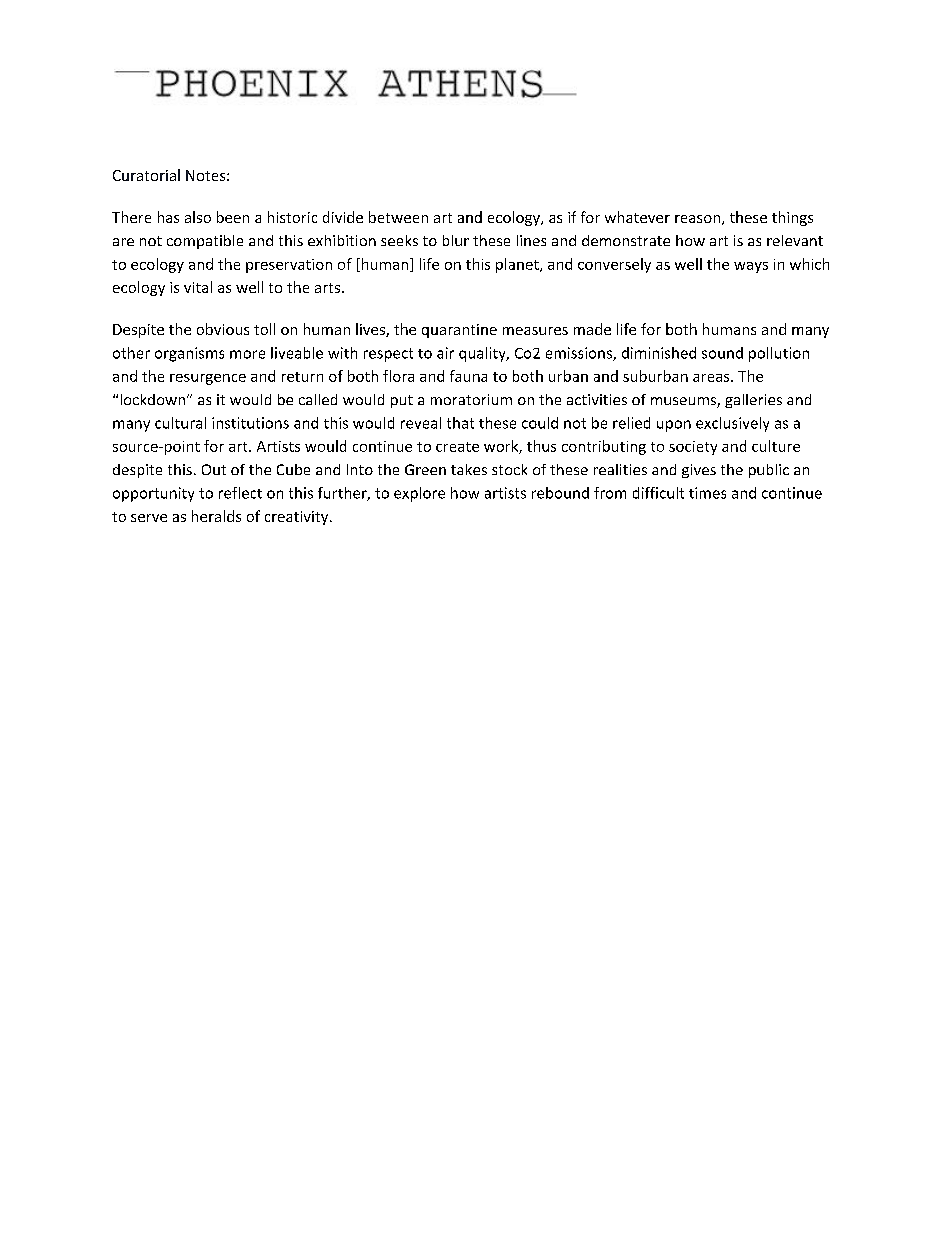 This image has height=1233, width=952. I want to click on arts, so click(327, 288).
